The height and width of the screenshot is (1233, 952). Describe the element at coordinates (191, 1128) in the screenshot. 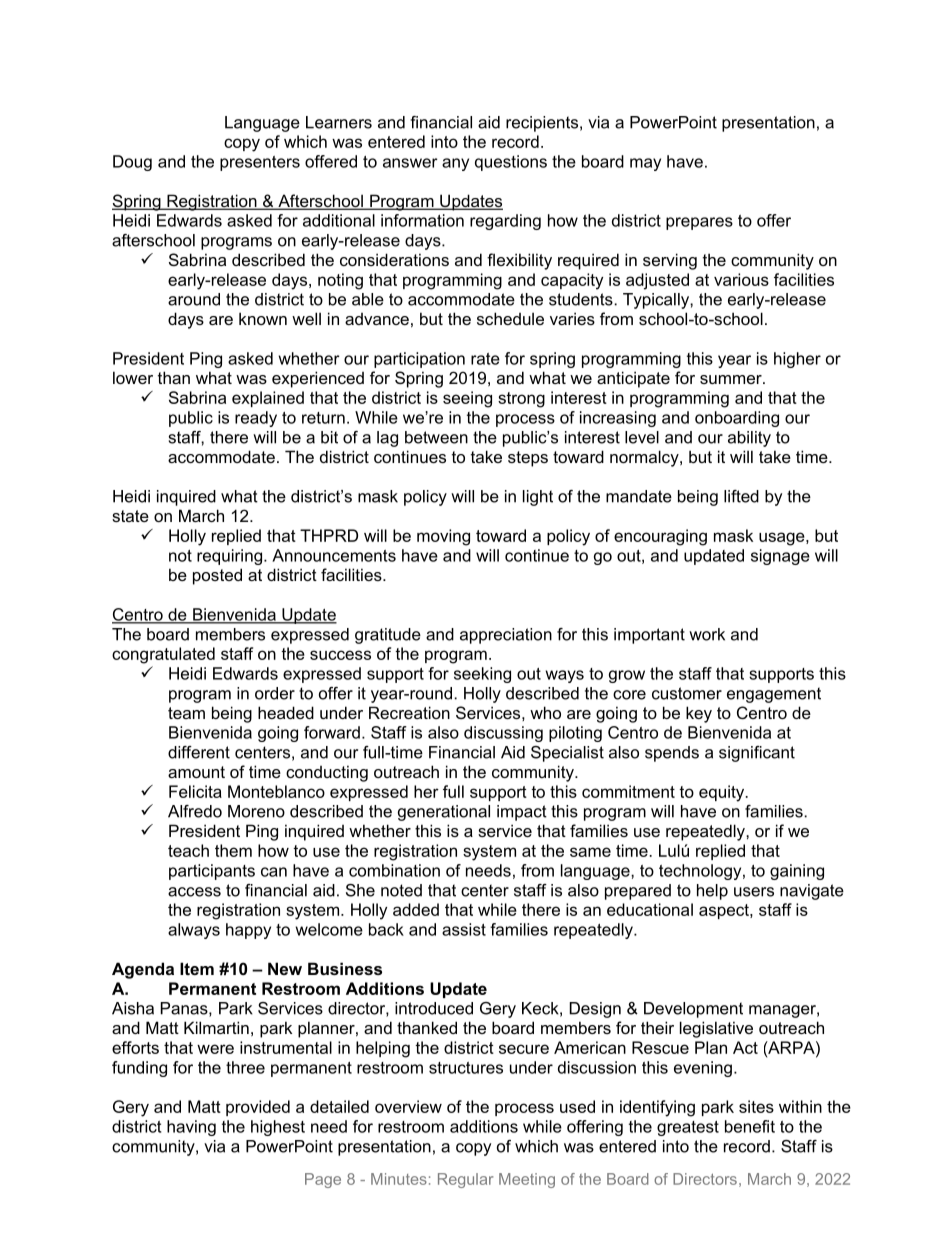

I see `having` at that location.
